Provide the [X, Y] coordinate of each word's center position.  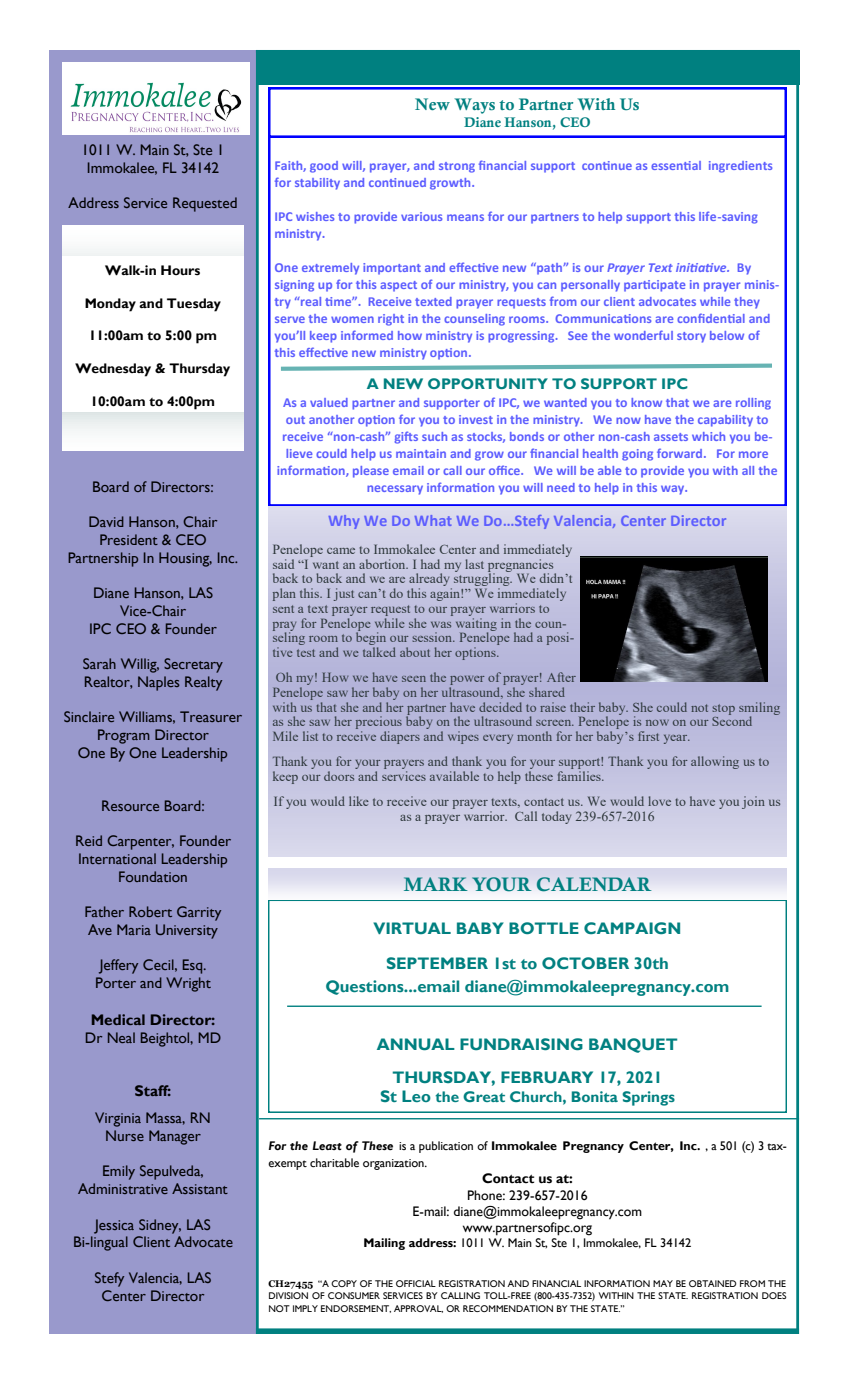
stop [723, 709]
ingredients [740, 167]
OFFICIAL [416, 1283]
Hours [180, 270]
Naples [159, 683]
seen [414, 679]
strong [457, 167]
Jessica [114, 1226]
